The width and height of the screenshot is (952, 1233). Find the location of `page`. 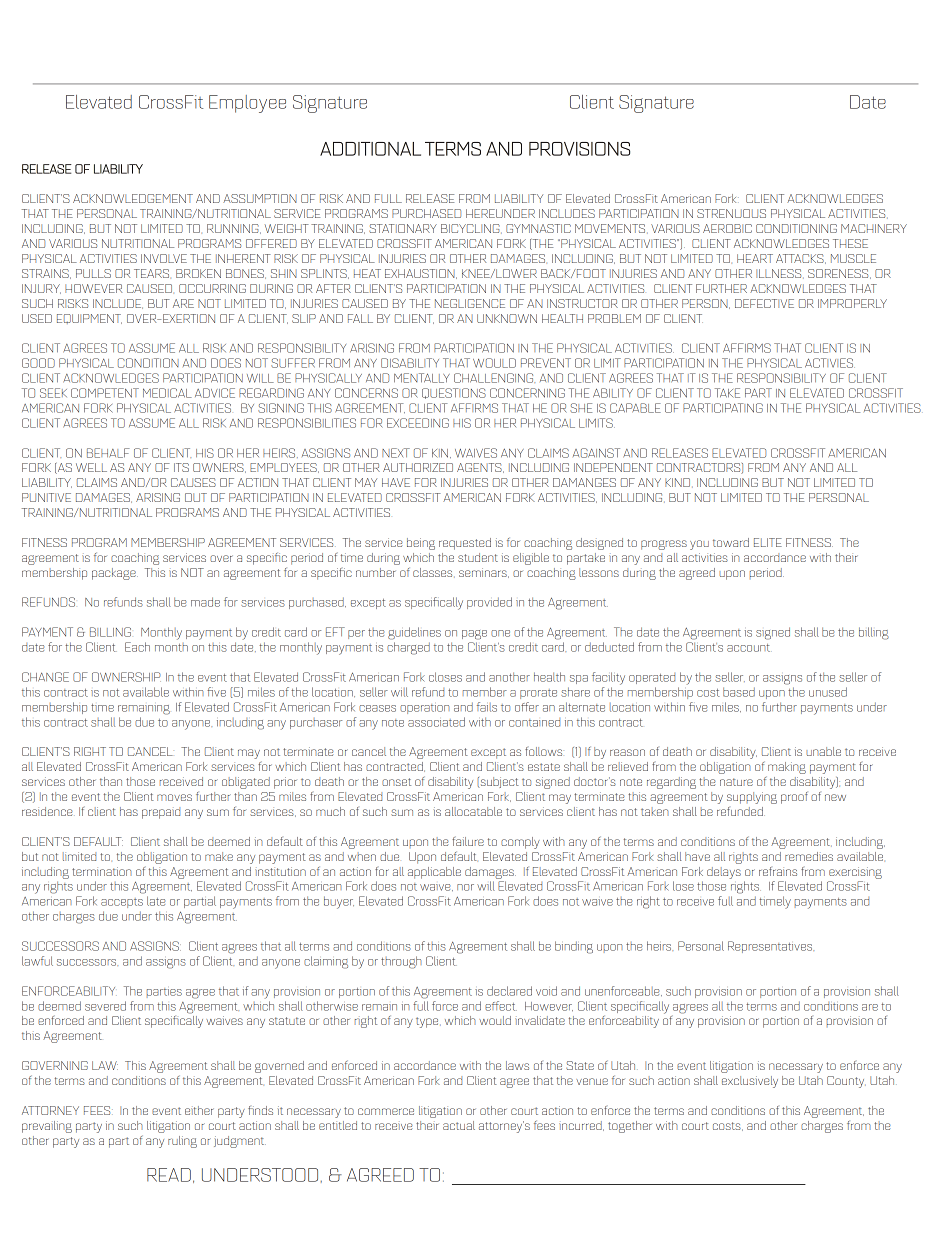

page is located at coordinates (474, 635).
